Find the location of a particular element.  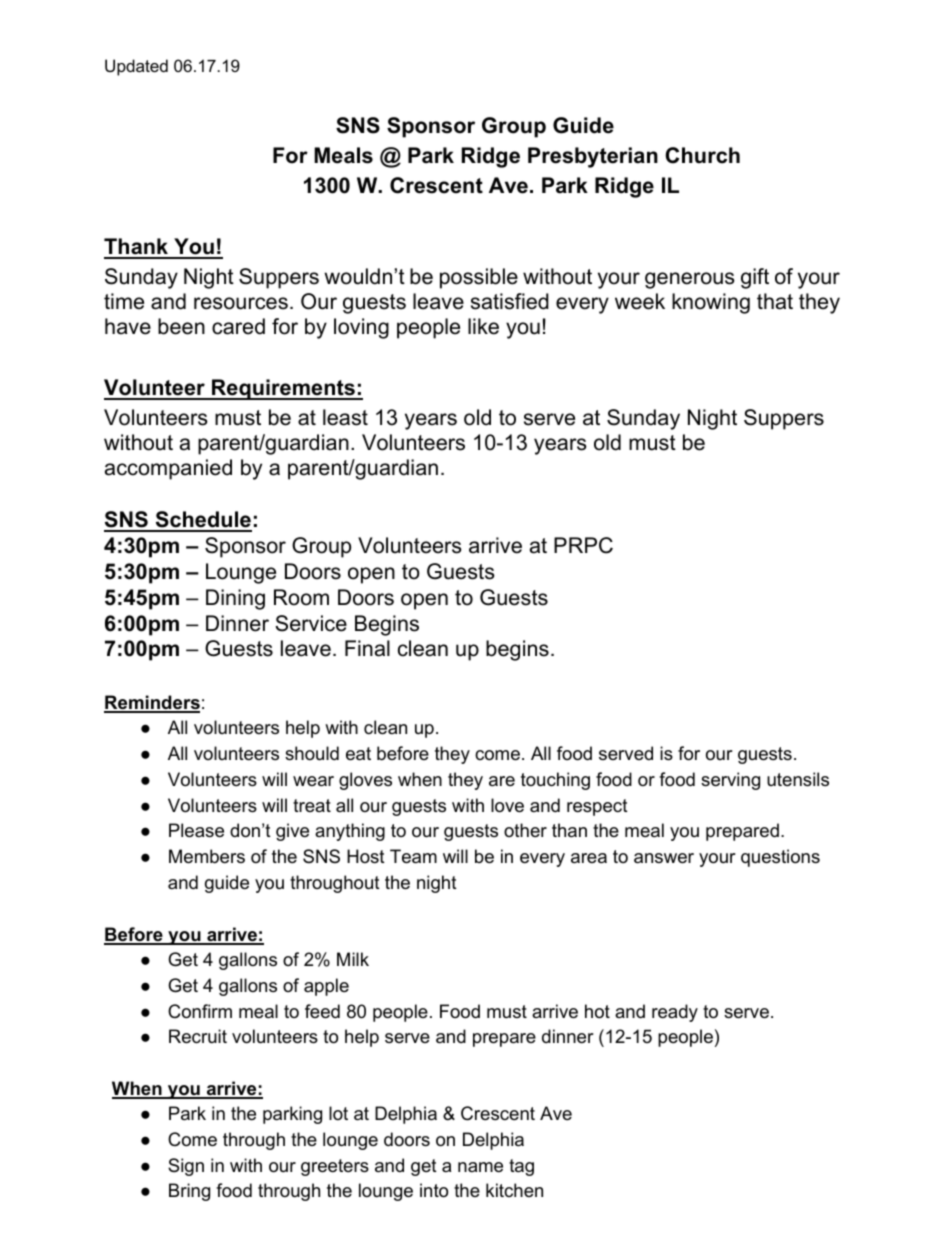

other is located at coordinates (525, 830).
